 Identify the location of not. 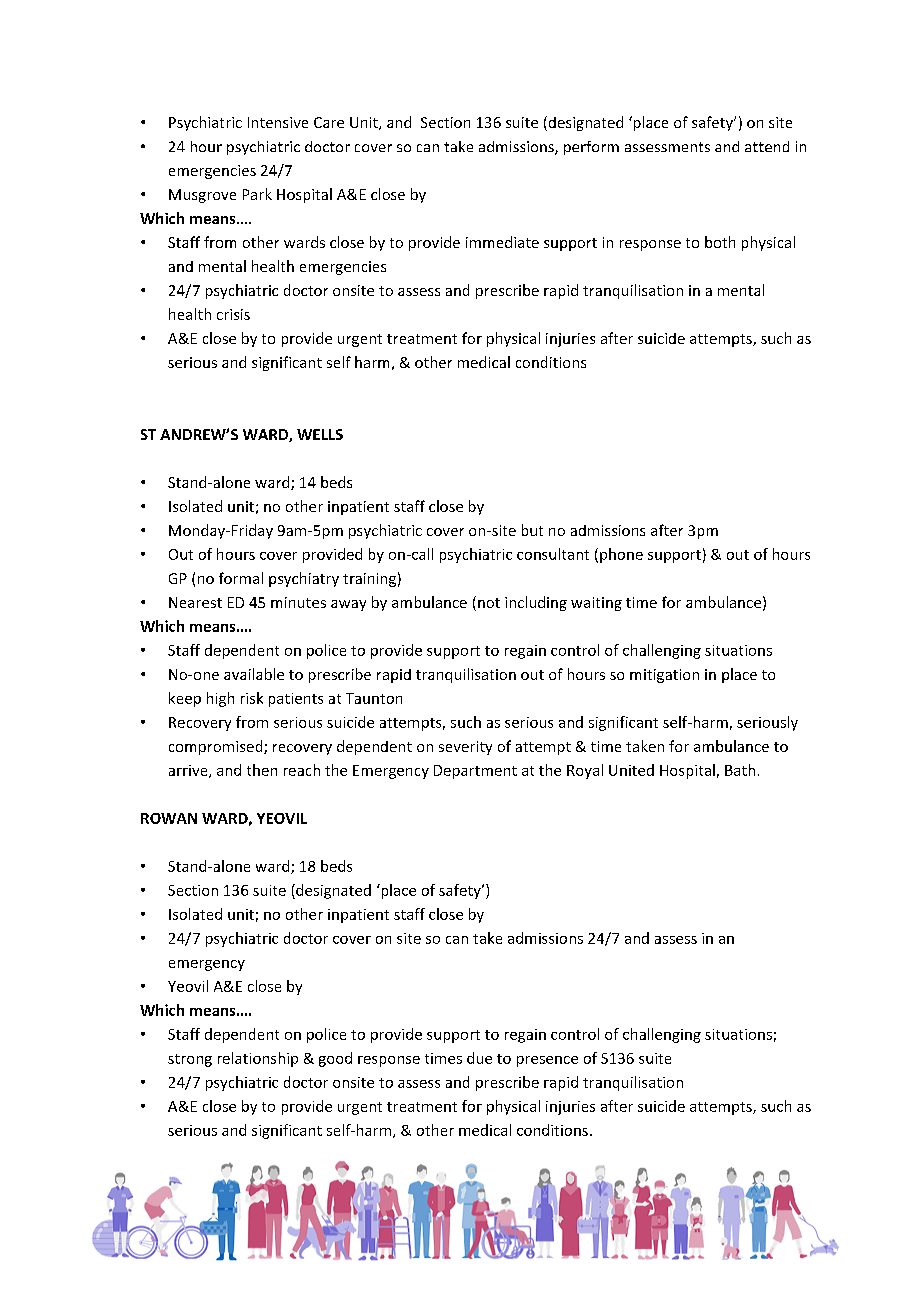
(489, 603).
